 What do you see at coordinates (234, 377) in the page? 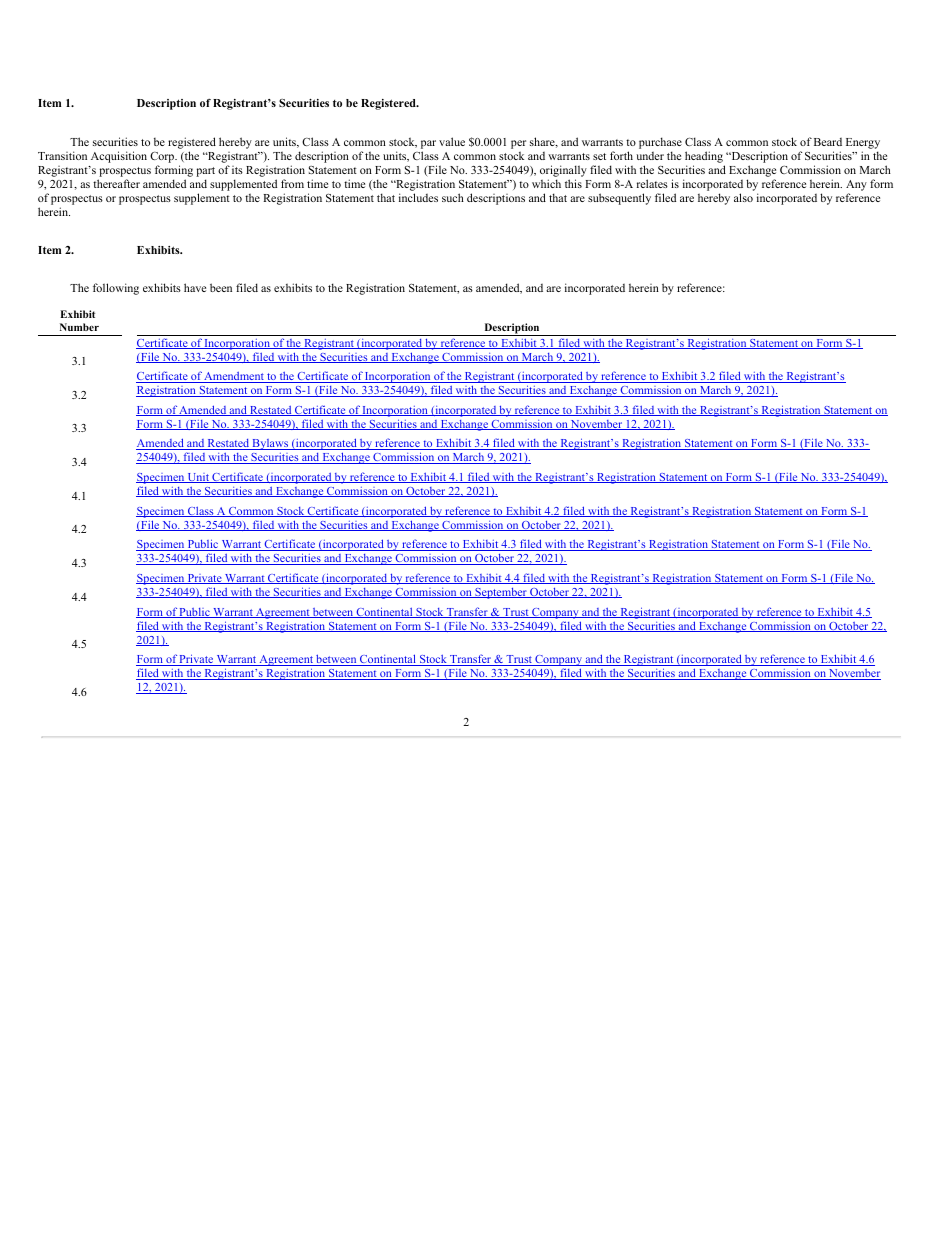
I see `Amendment` at bounding box center [234, 377].
